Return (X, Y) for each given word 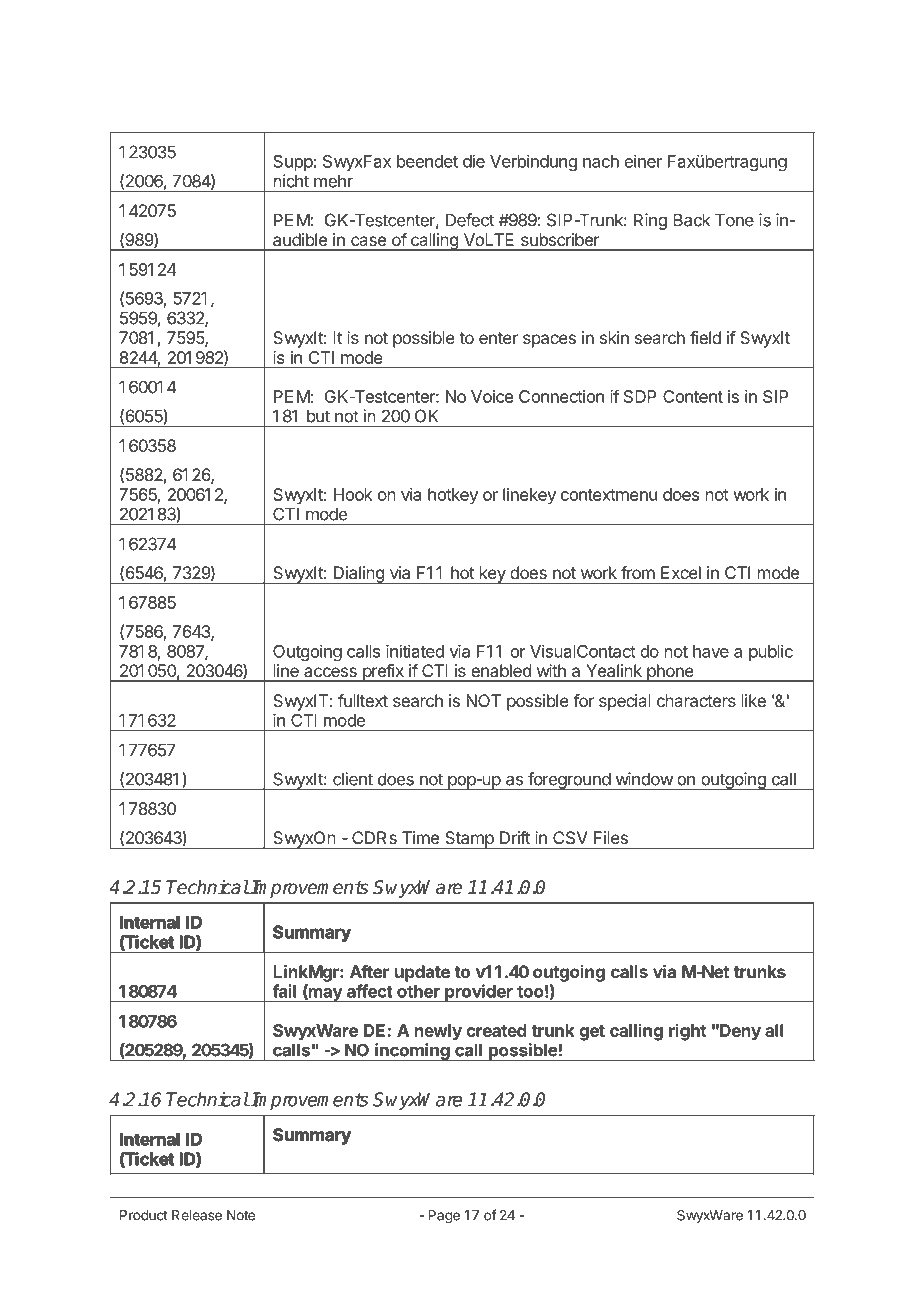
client (353, 779)
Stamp (469, 840)
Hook (353, 494)
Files (611, 837)
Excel (681, 572)
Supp (293, 163)
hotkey (453, 496)
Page (444, 1217)
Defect (470, 220)
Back (691, 220)
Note (241, 1215)
